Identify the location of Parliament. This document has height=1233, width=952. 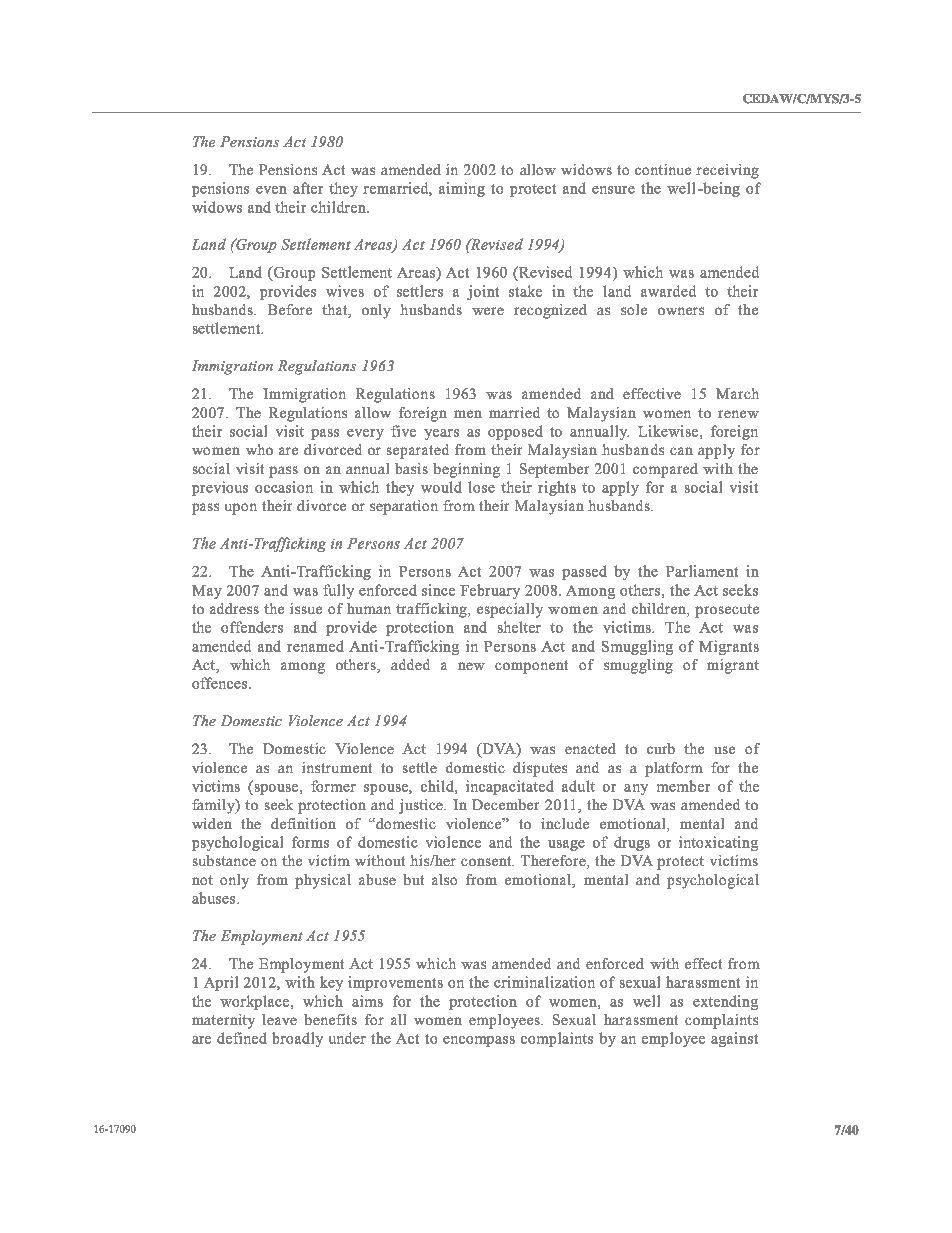
(702, 571).
